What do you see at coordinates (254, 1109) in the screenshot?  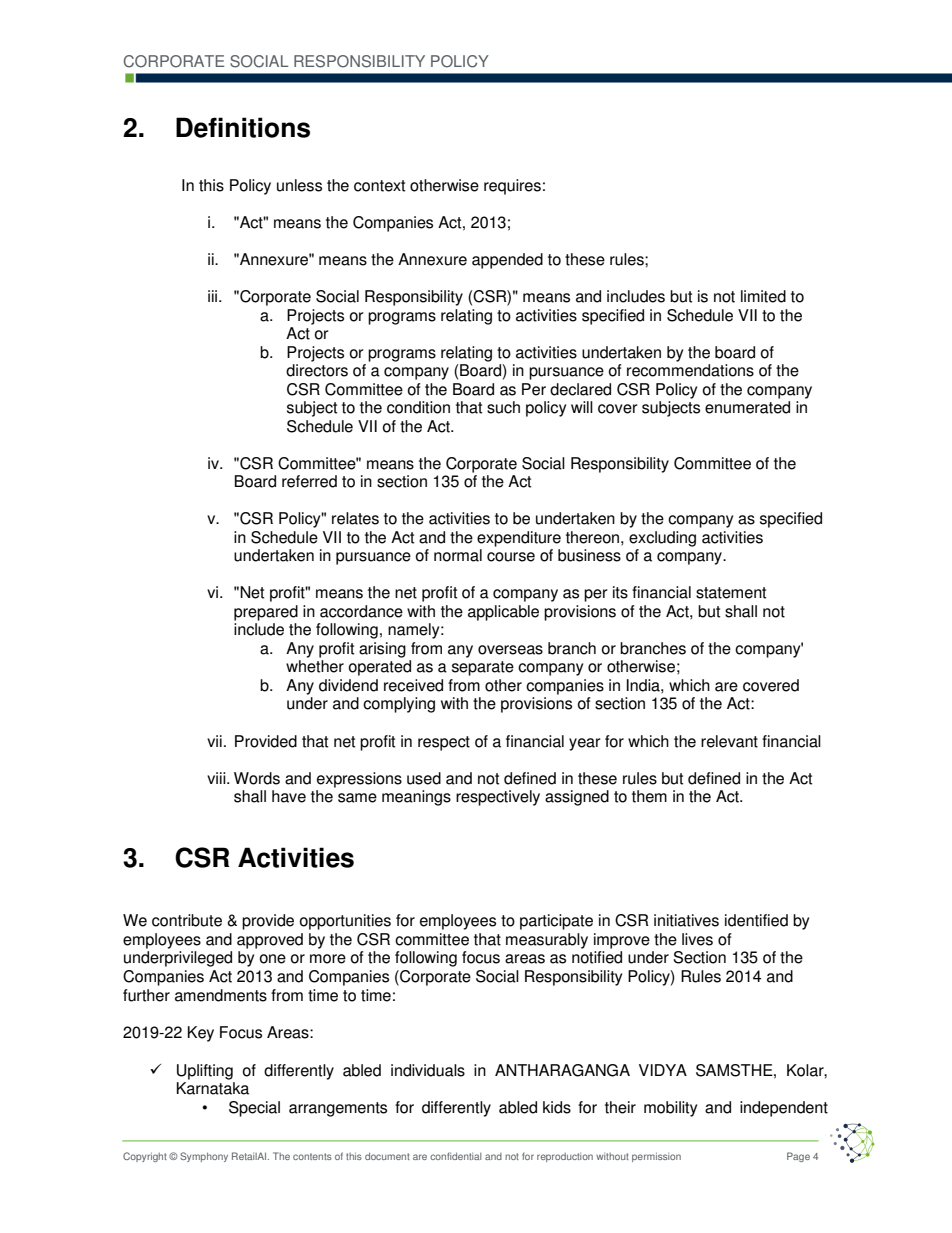 I see `Special` at bounding box center [254, 1109].
